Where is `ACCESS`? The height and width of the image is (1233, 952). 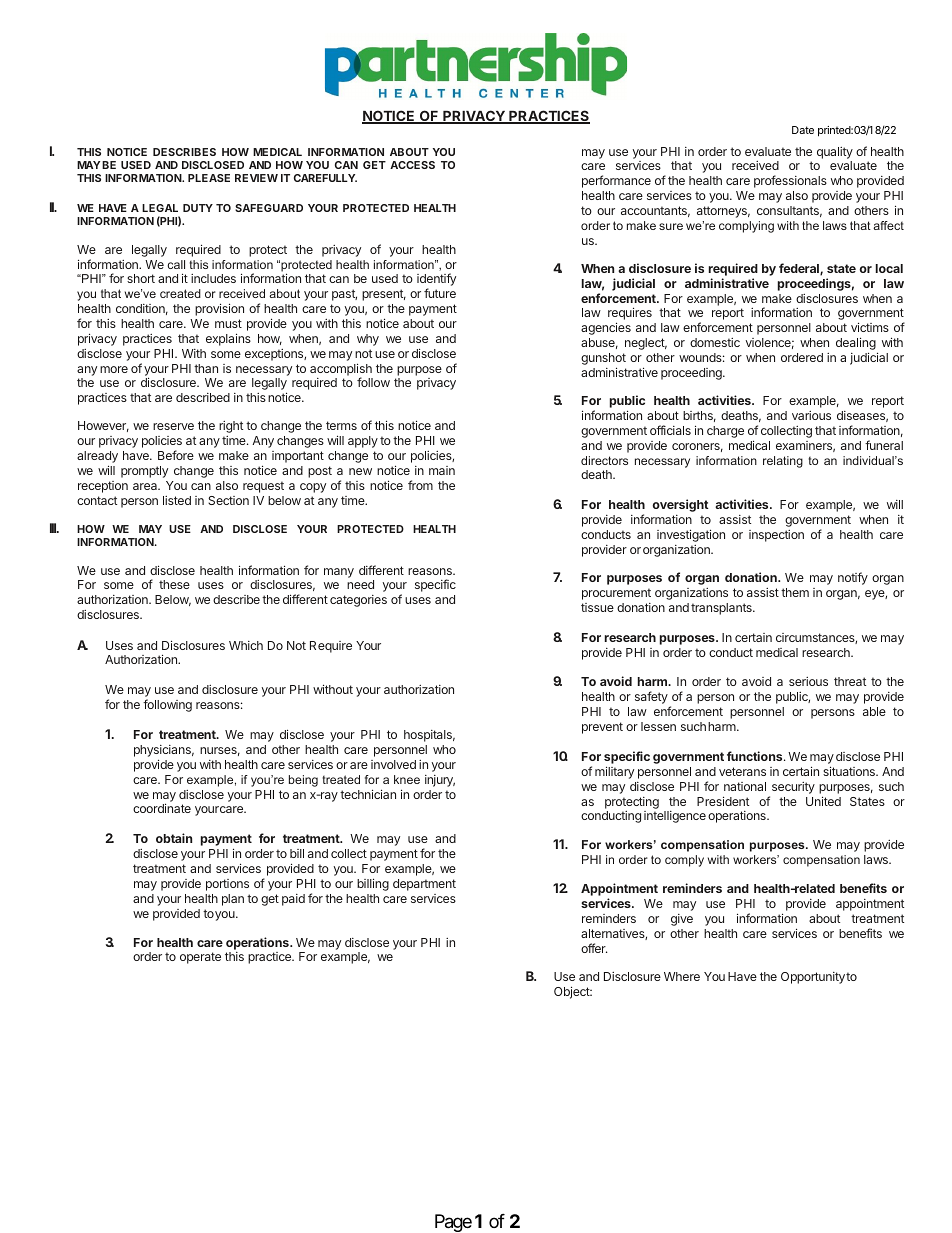 ACCESS is located at coordinates (412, 165).
